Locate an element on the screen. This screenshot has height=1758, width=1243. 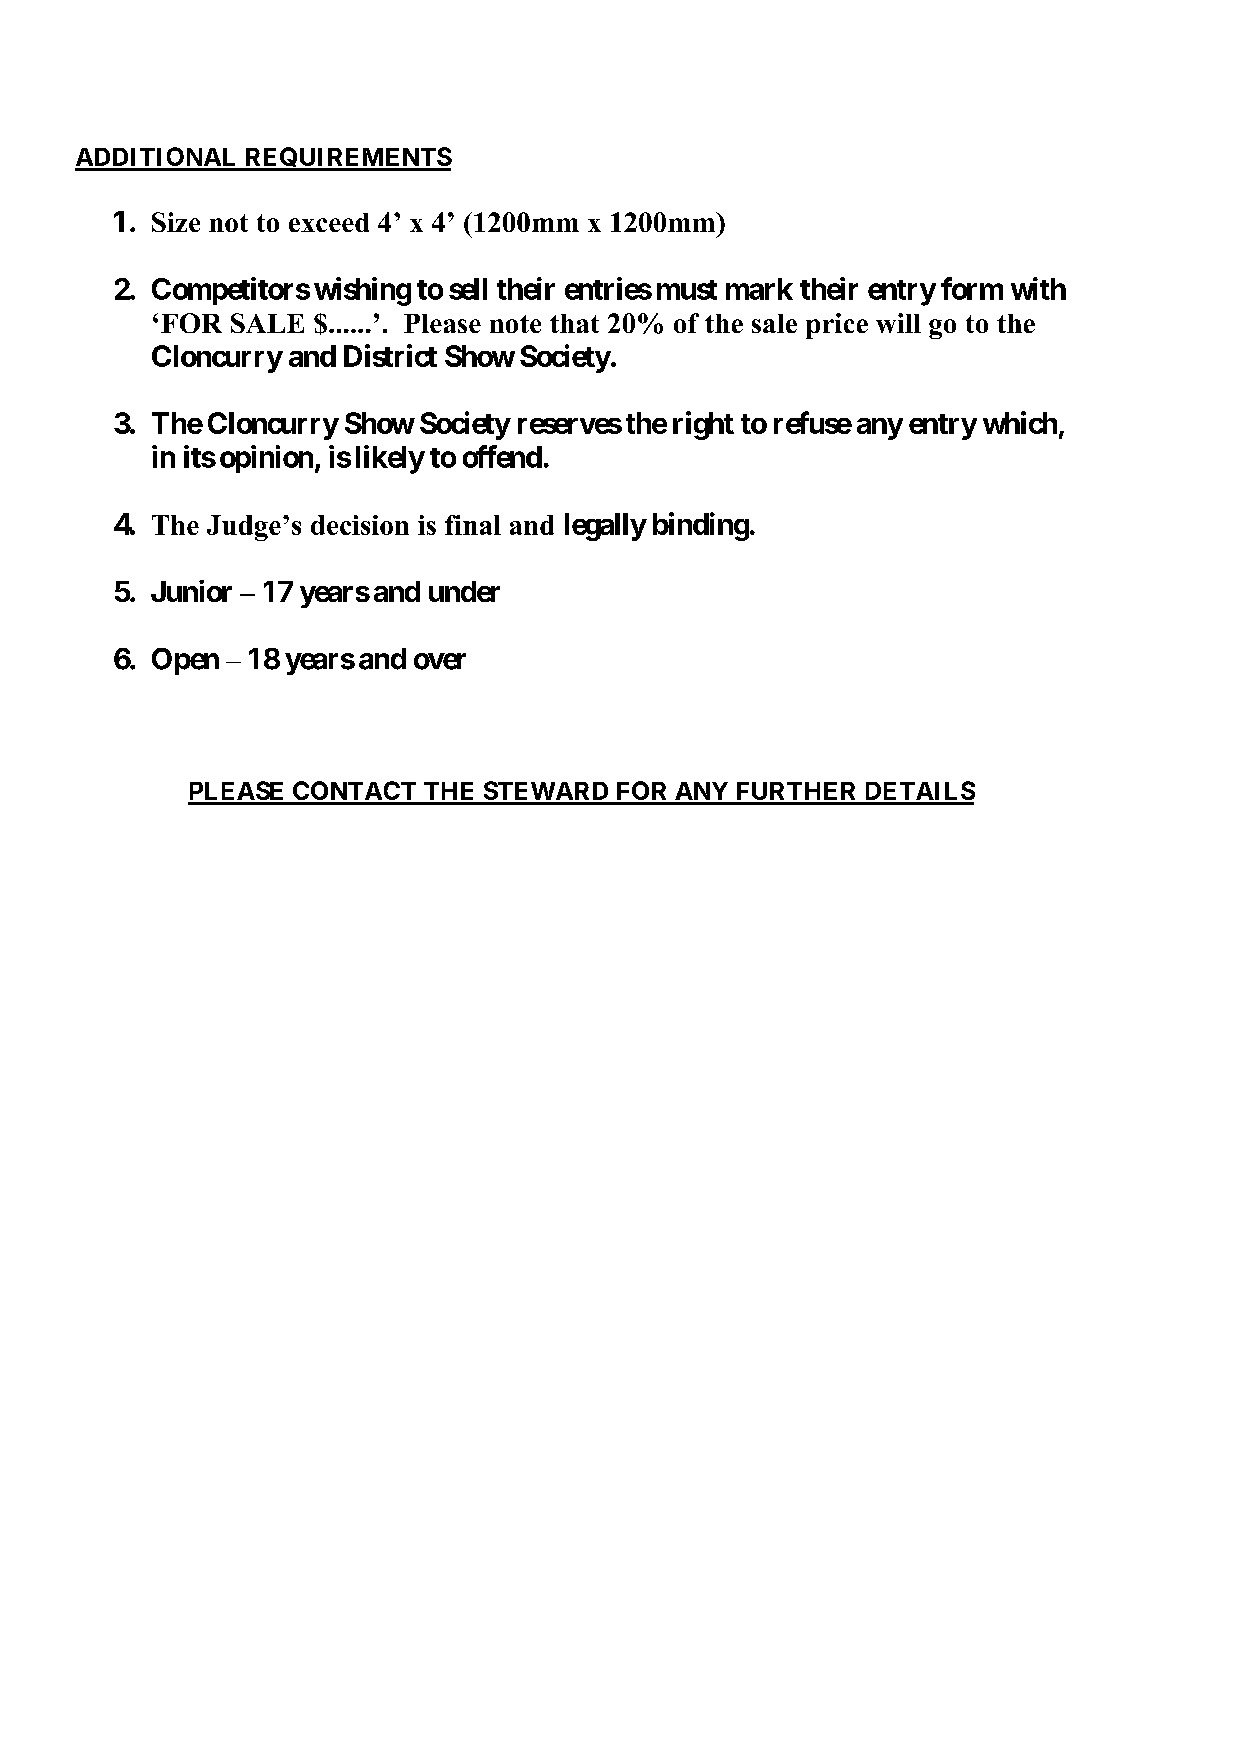
must is located at coordinates (687, 290).
